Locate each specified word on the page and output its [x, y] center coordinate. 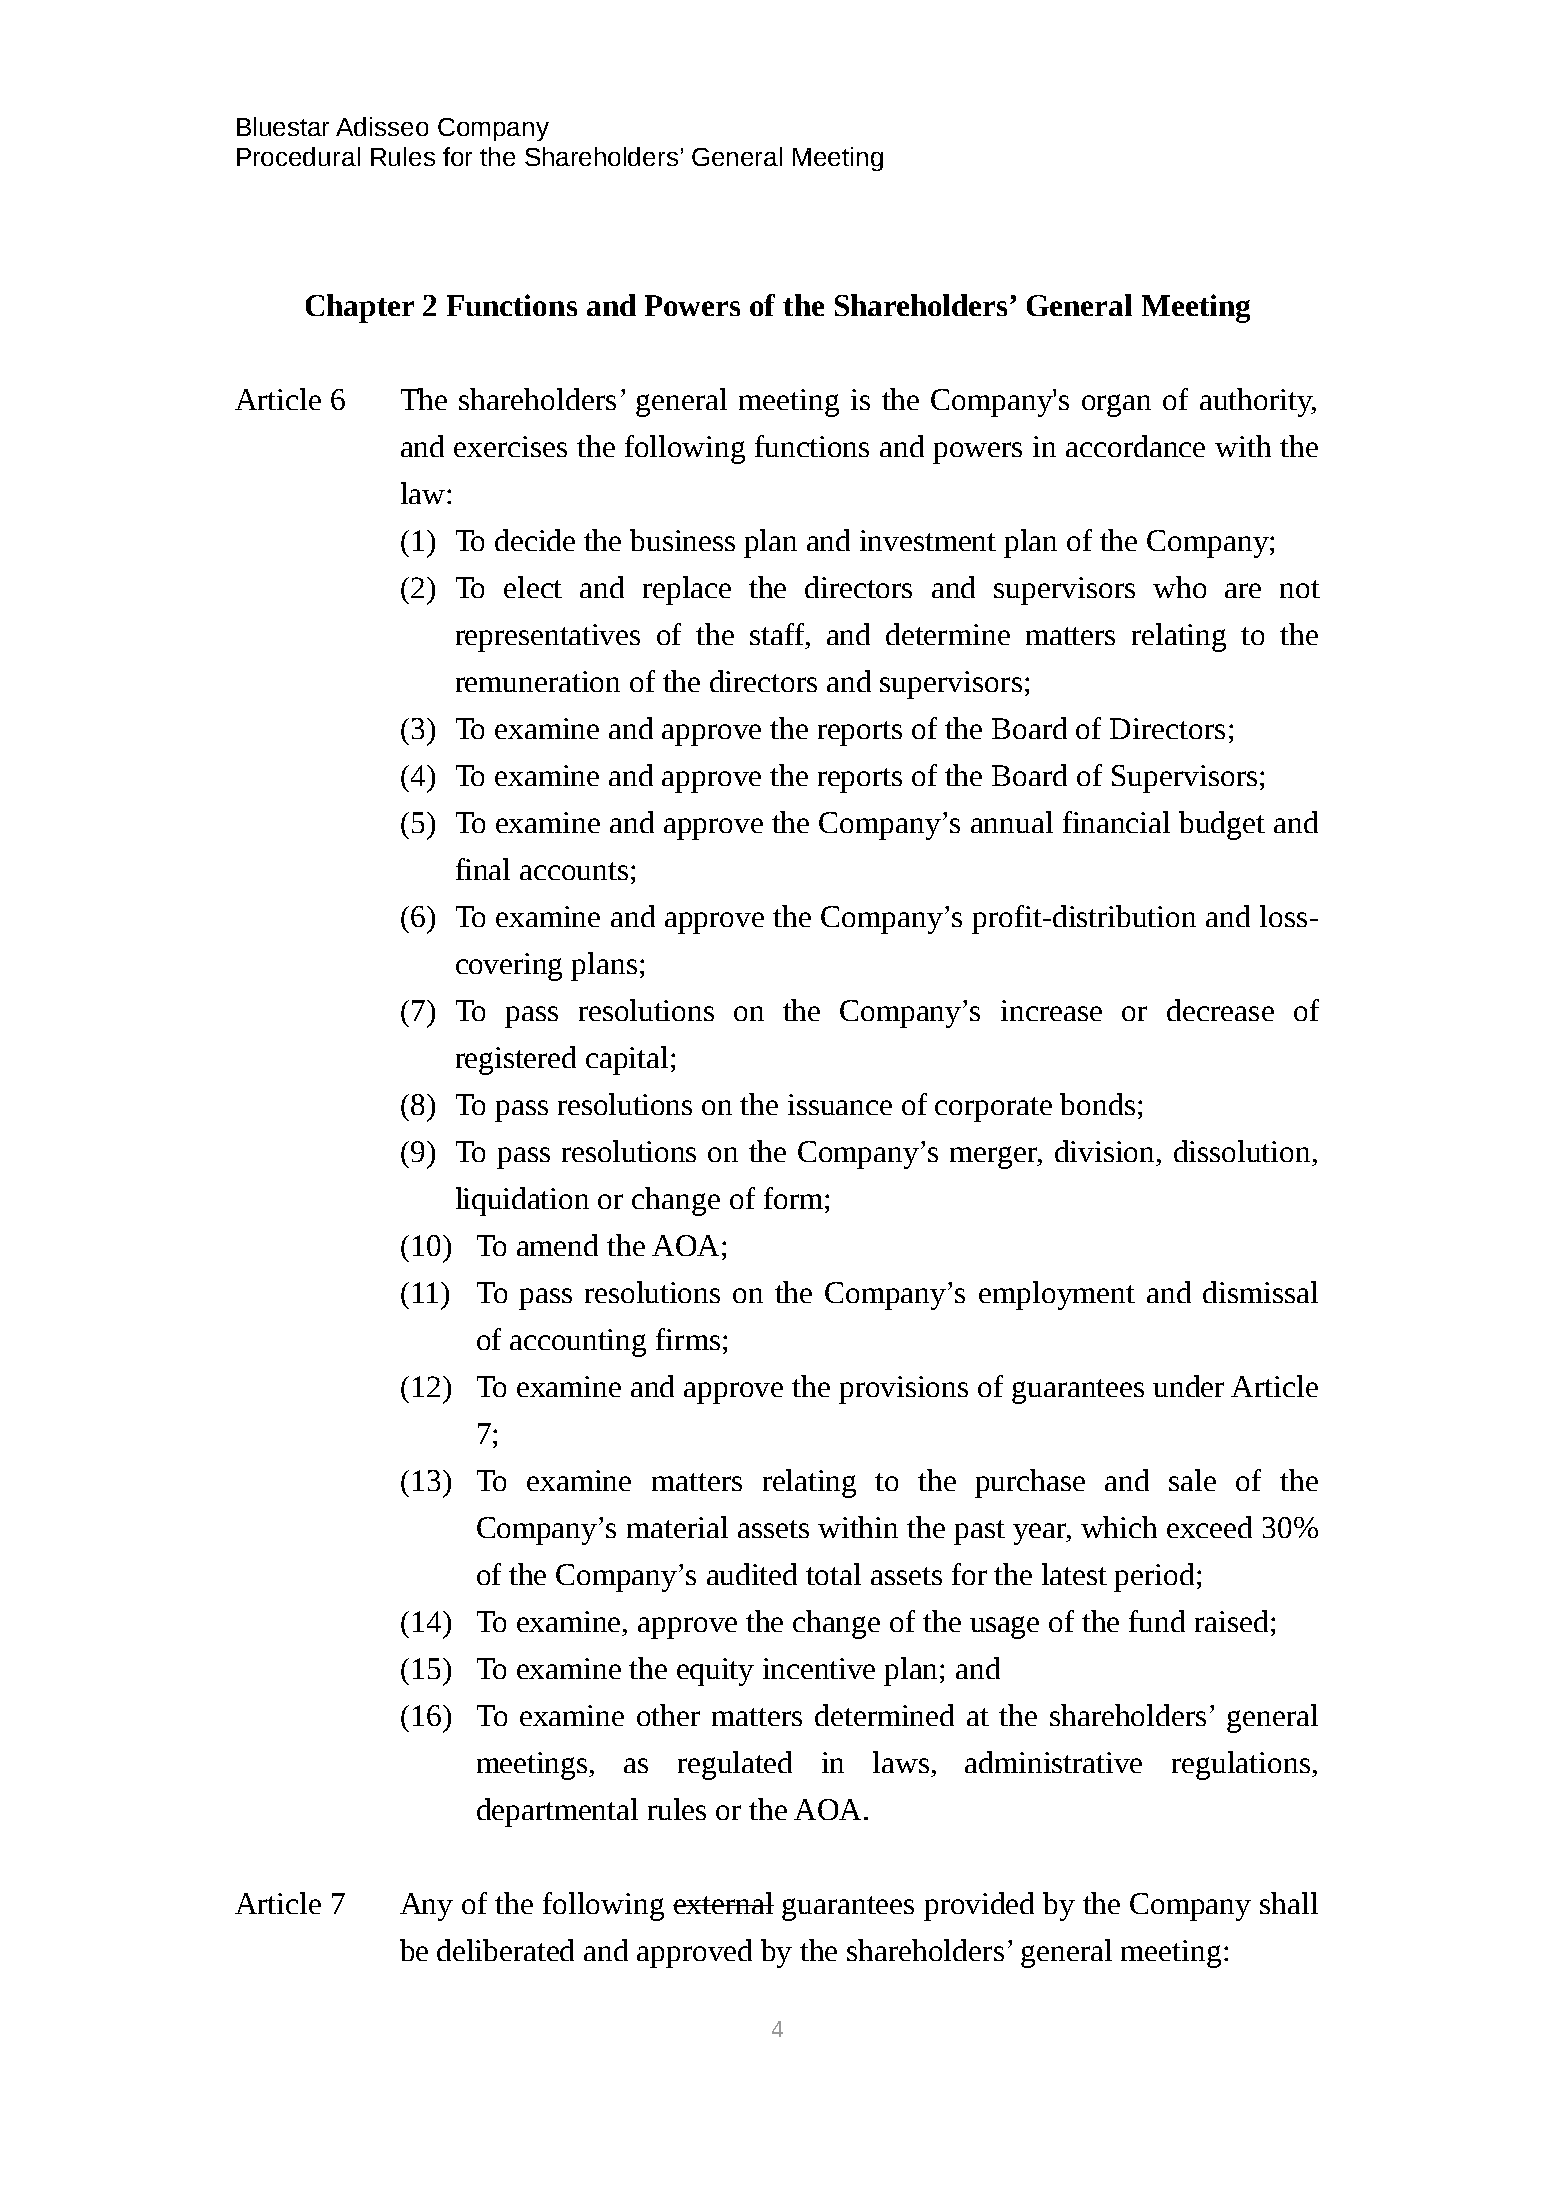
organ [1116, 405]
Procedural [298, 156]
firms [688, 1339]
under [1188, 1386]
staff [778, 634]
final [483, 869]
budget [1222, 825]
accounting [578, 1343]
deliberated [505, 1950]
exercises [510, 446]
